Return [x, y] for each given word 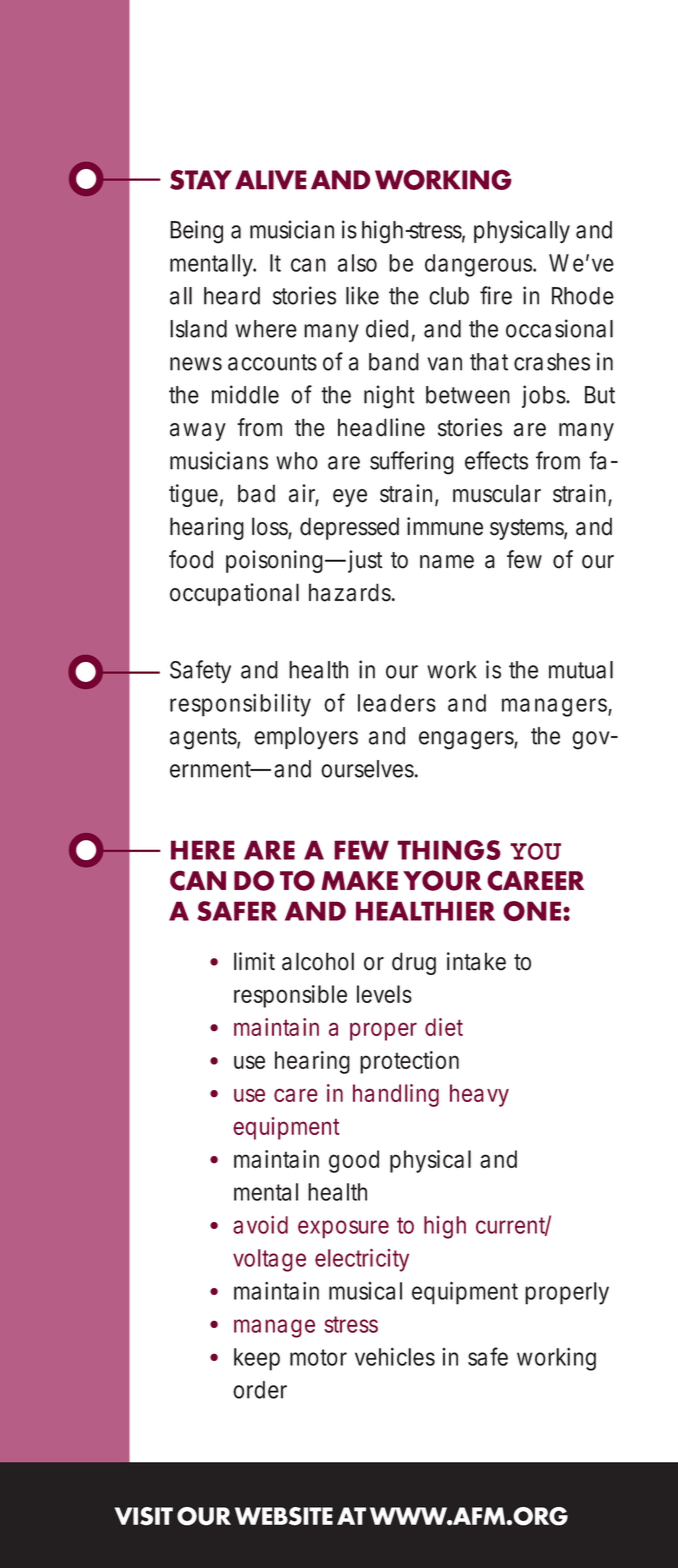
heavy [479, 1095]
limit [254, 961]
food [191, 559]
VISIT [144, 1516]
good [354, 1161]
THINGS [449, 850]
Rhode [583, 296]
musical [365, 1291]
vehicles [395, 1357]
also [357, 263]
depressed [349, 528]
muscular [497, 493]
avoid [260, 1225]
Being [196, 232]
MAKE [359, 880]
